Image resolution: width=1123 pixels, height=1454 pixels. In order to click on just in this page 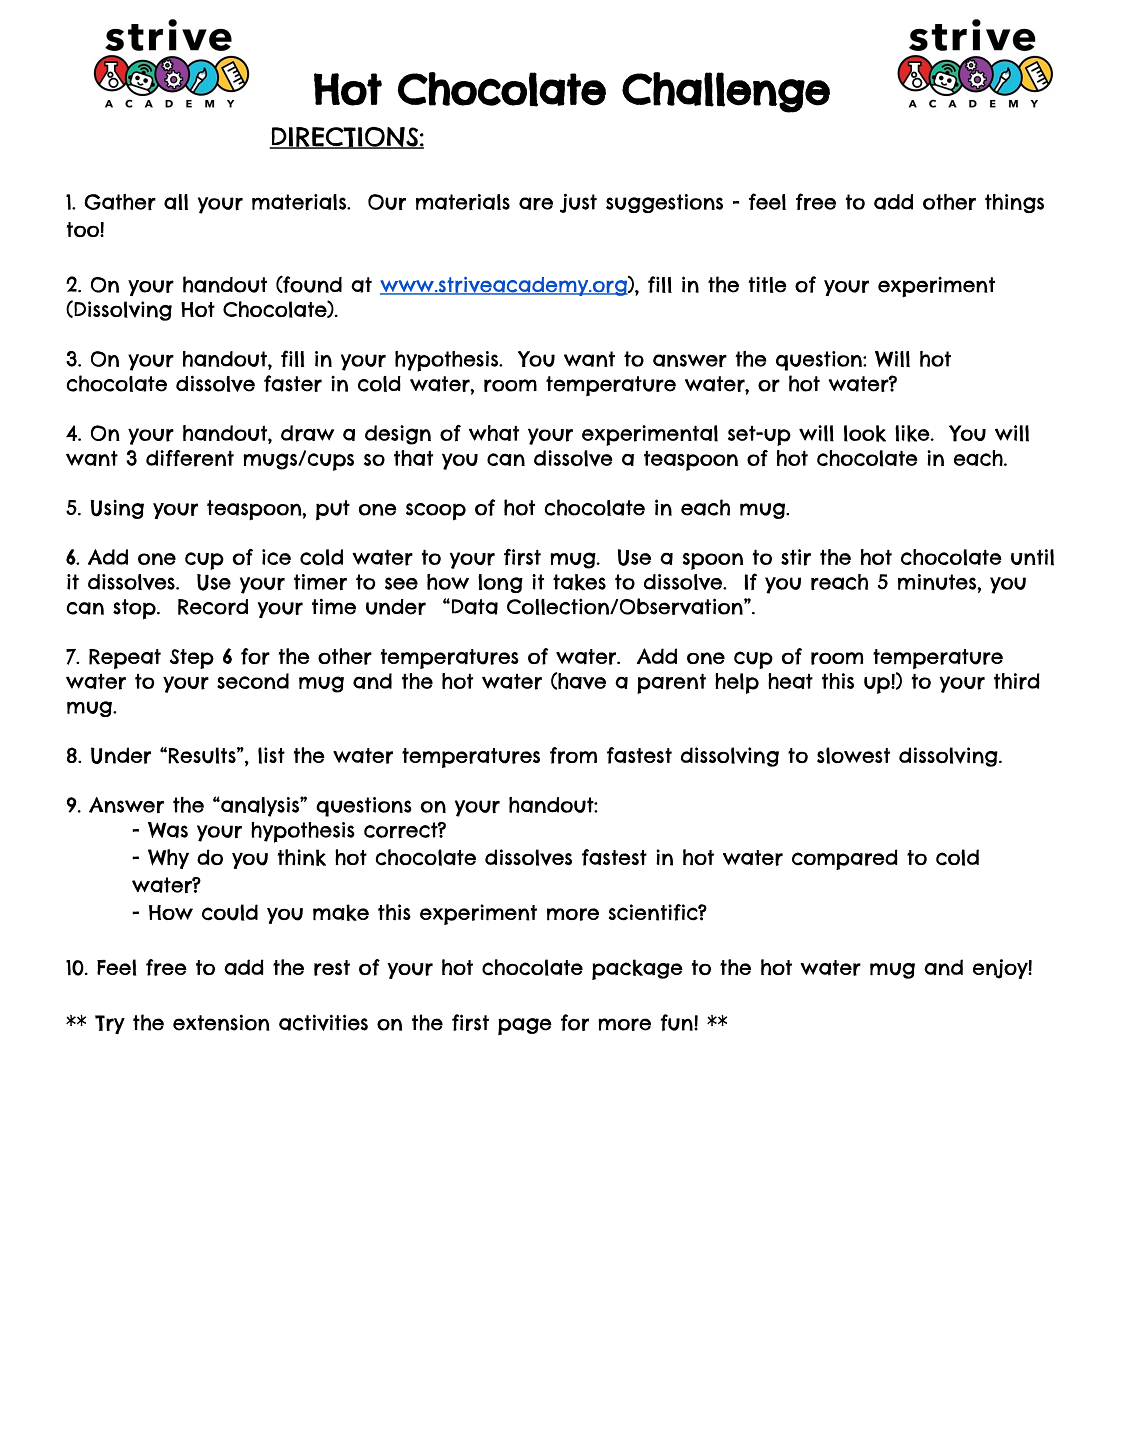, I will do `click(578, 203)`.
